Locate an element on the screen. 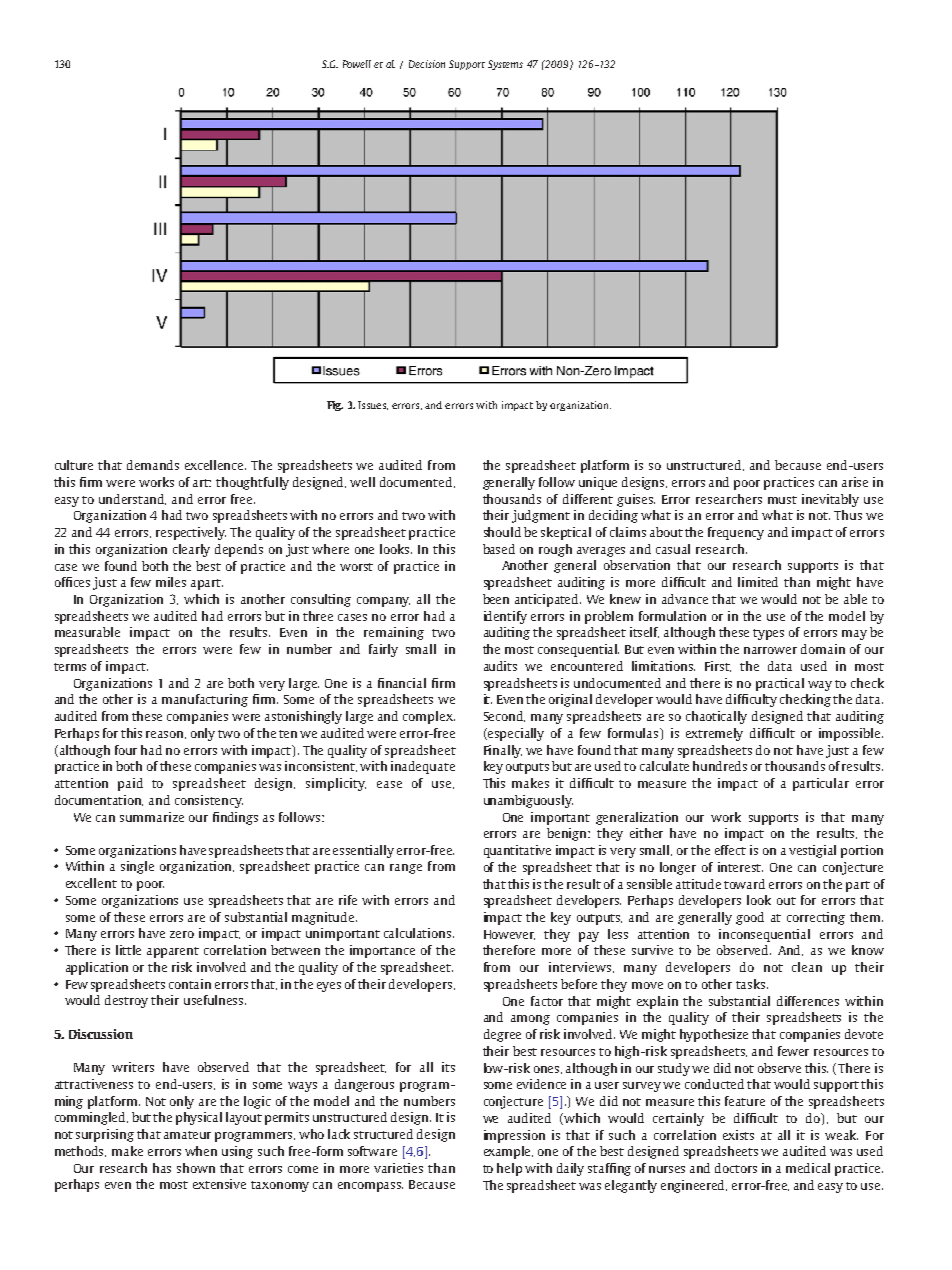  unambiguously is located at coordinates (528, 801).
